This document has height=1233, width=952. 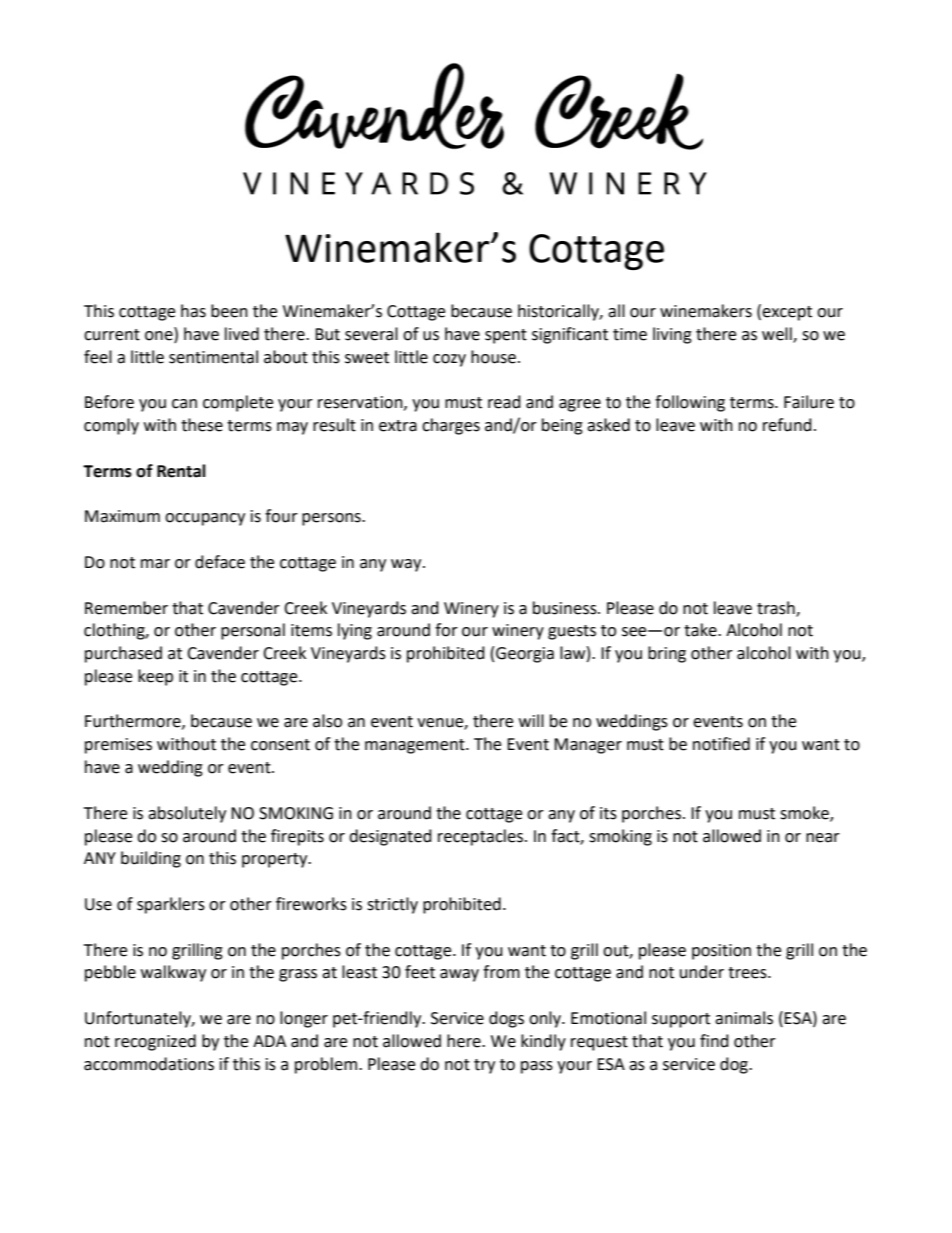 I want to click on Georgia, so click(x=525, y=655).
